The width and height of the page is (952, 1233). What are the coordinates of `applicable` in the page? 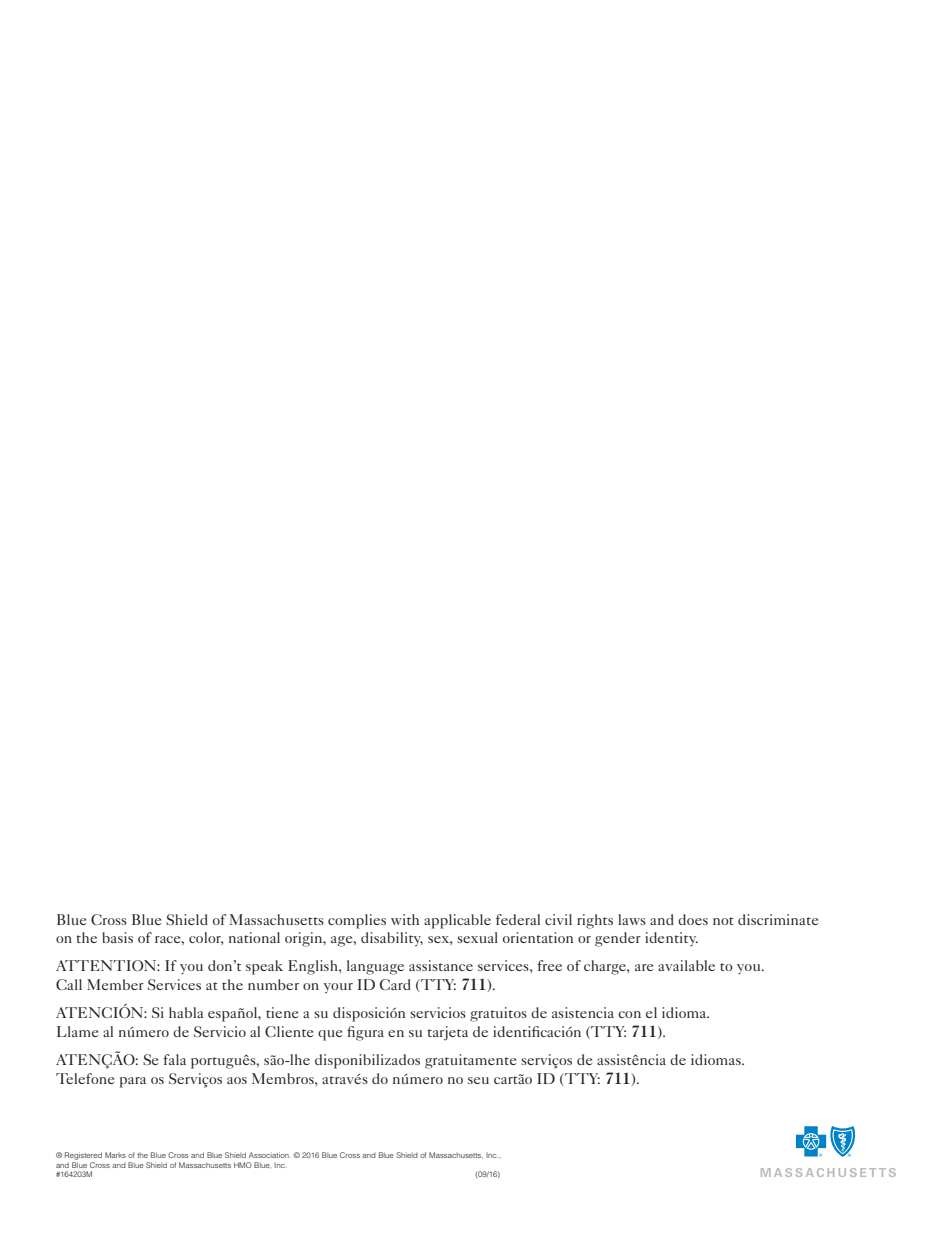 It's located at (457, 921).
